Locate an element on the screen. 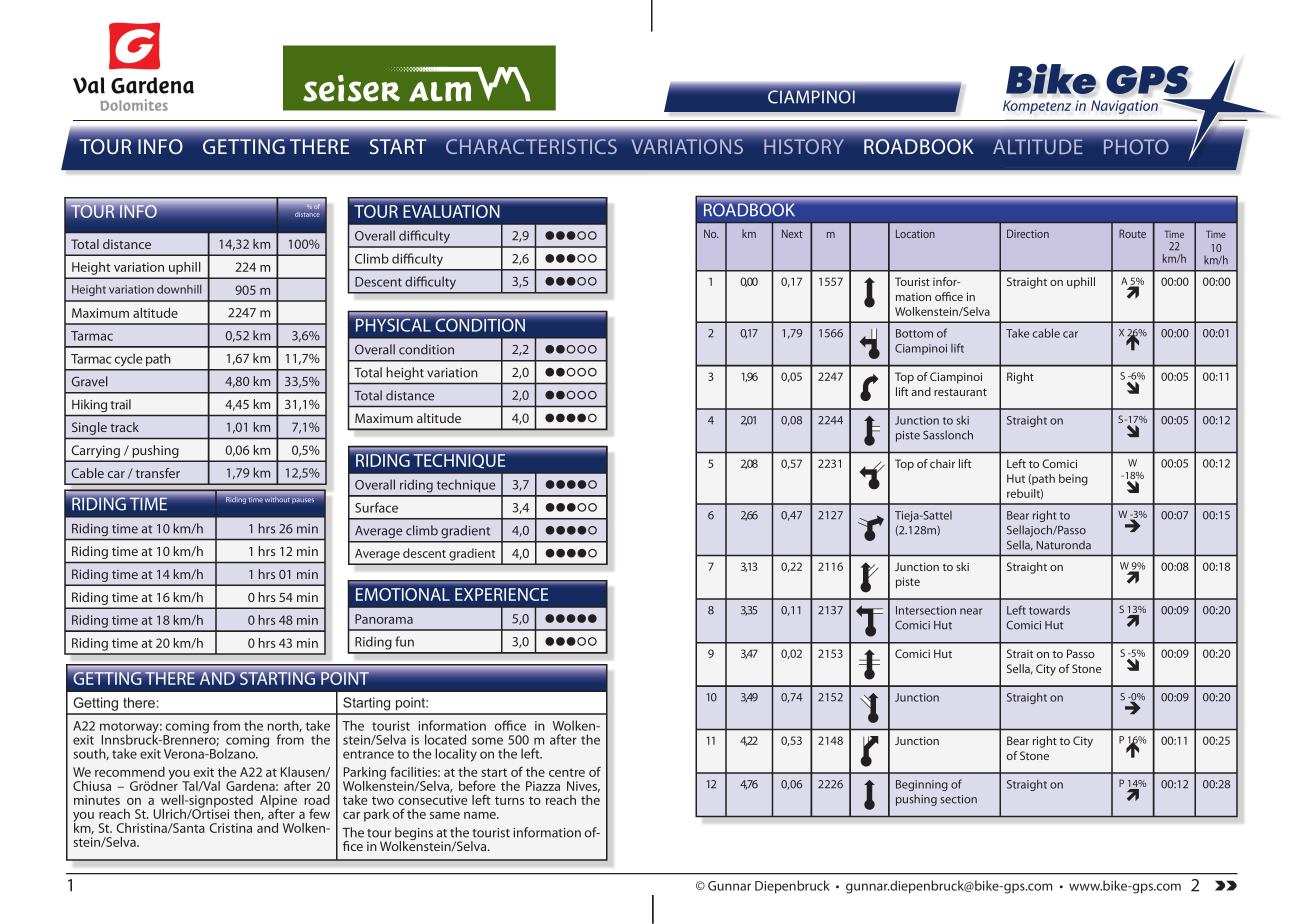 This screenshot has width=1303, height=924. EVALUATION is located at coordinates (451, 211).
